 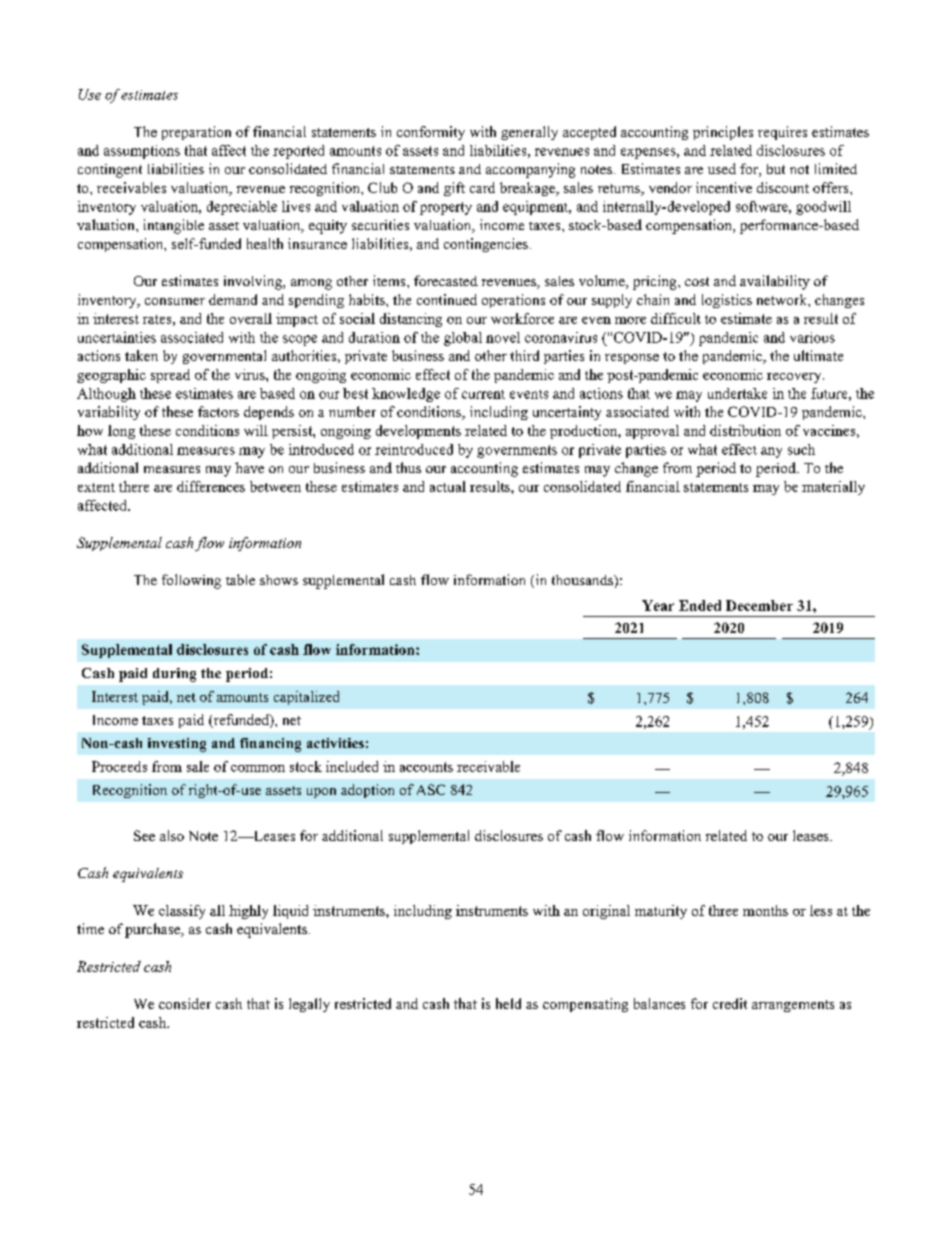 What do you see at coordinates (418, 432) in the document?
I see `developments` at bounding box center [418, 432].
